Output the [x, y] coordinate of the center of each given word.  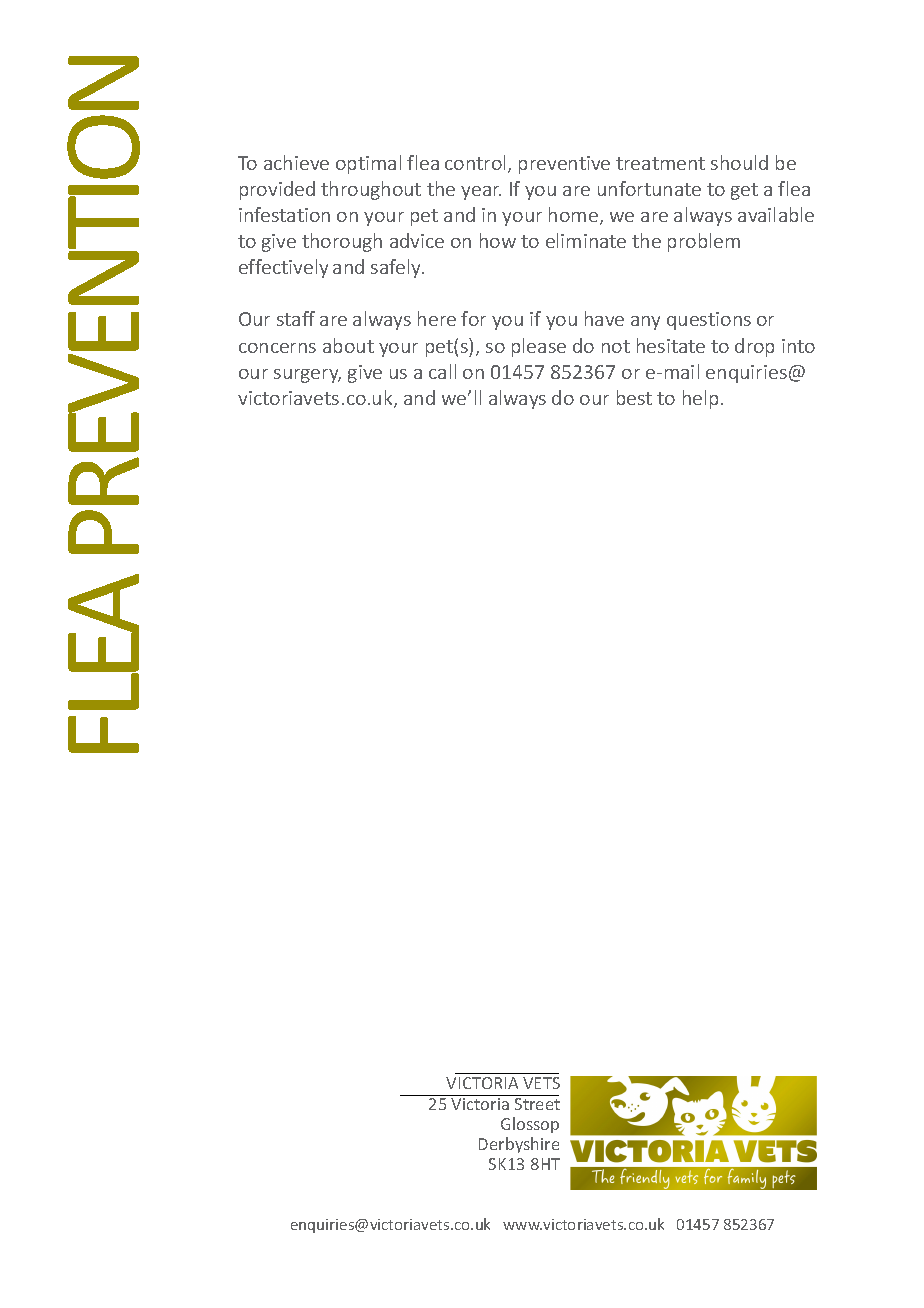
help [700, 399]
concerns [277, 348]
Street [537, 1104]
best [634, 397]
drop [754, 347]
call [442, 371]
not [616, 346]
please [539, 347]
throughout [371, 190]
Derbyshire [519, 1145]
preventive [564, 165]
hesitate [671, 345]
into [798, 346]
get [744, 191]
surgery [307, 376]
